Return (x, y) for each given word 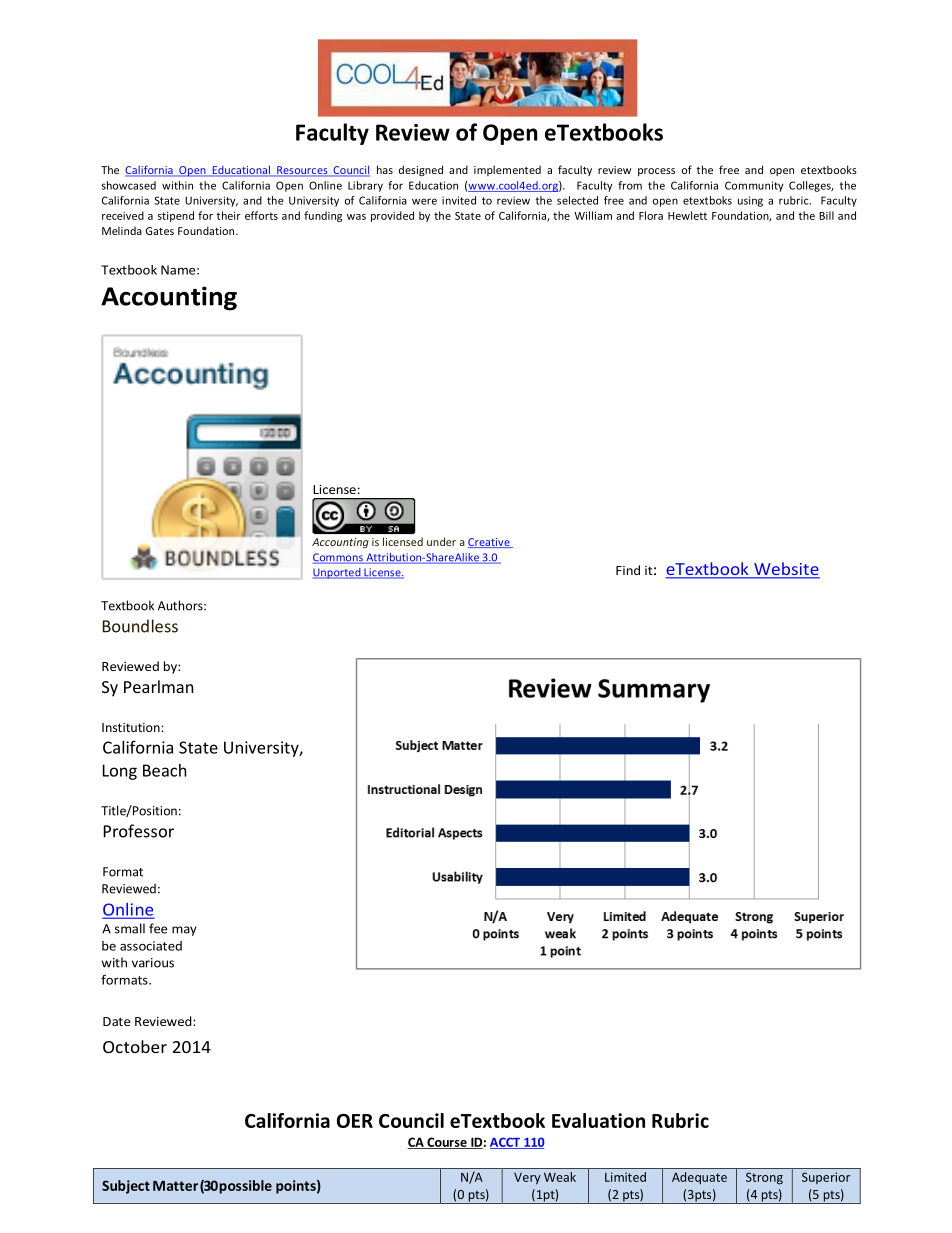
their (228, 215)
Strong (764, 1178)
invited (459, 200)
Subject (126, 1187)
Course (447, 1143)
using (750, 201)
